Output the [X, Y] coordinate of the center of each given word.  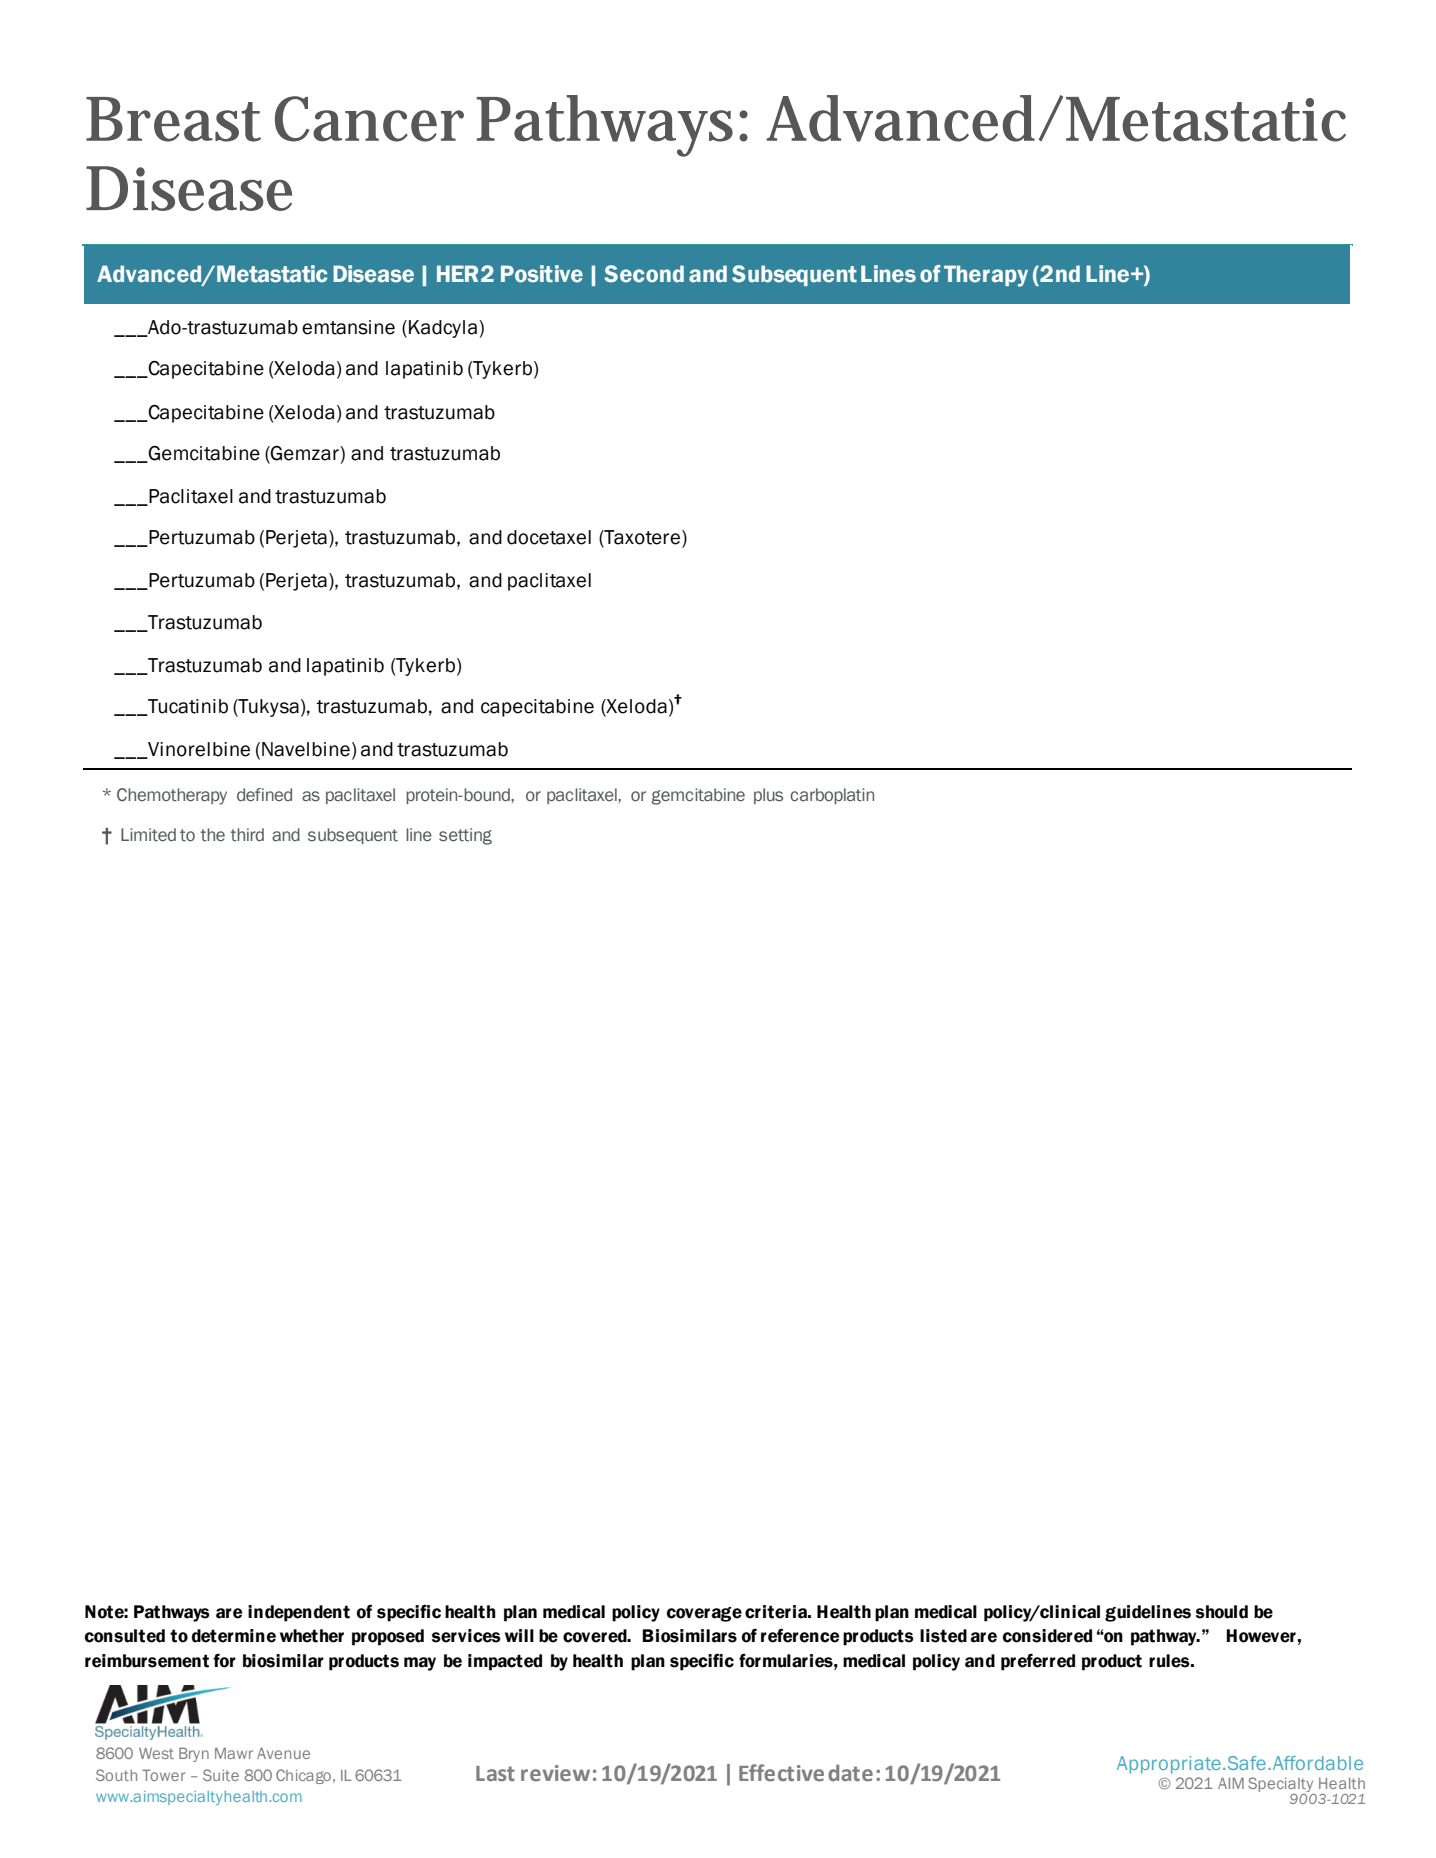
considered [1047, 1636]
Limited [148, 835]
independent [299, 1613]
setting [465, 836]
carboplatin [832, 796]
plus [768, 796]
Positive [542, 274]
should [1222, 1612]
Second [644, 274]
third [247, 835]
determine [234, 1636]
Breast [173, 119]
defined [264, 795]
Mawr [234, 1753]
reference [800, 1635]
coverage [704, 1614]
